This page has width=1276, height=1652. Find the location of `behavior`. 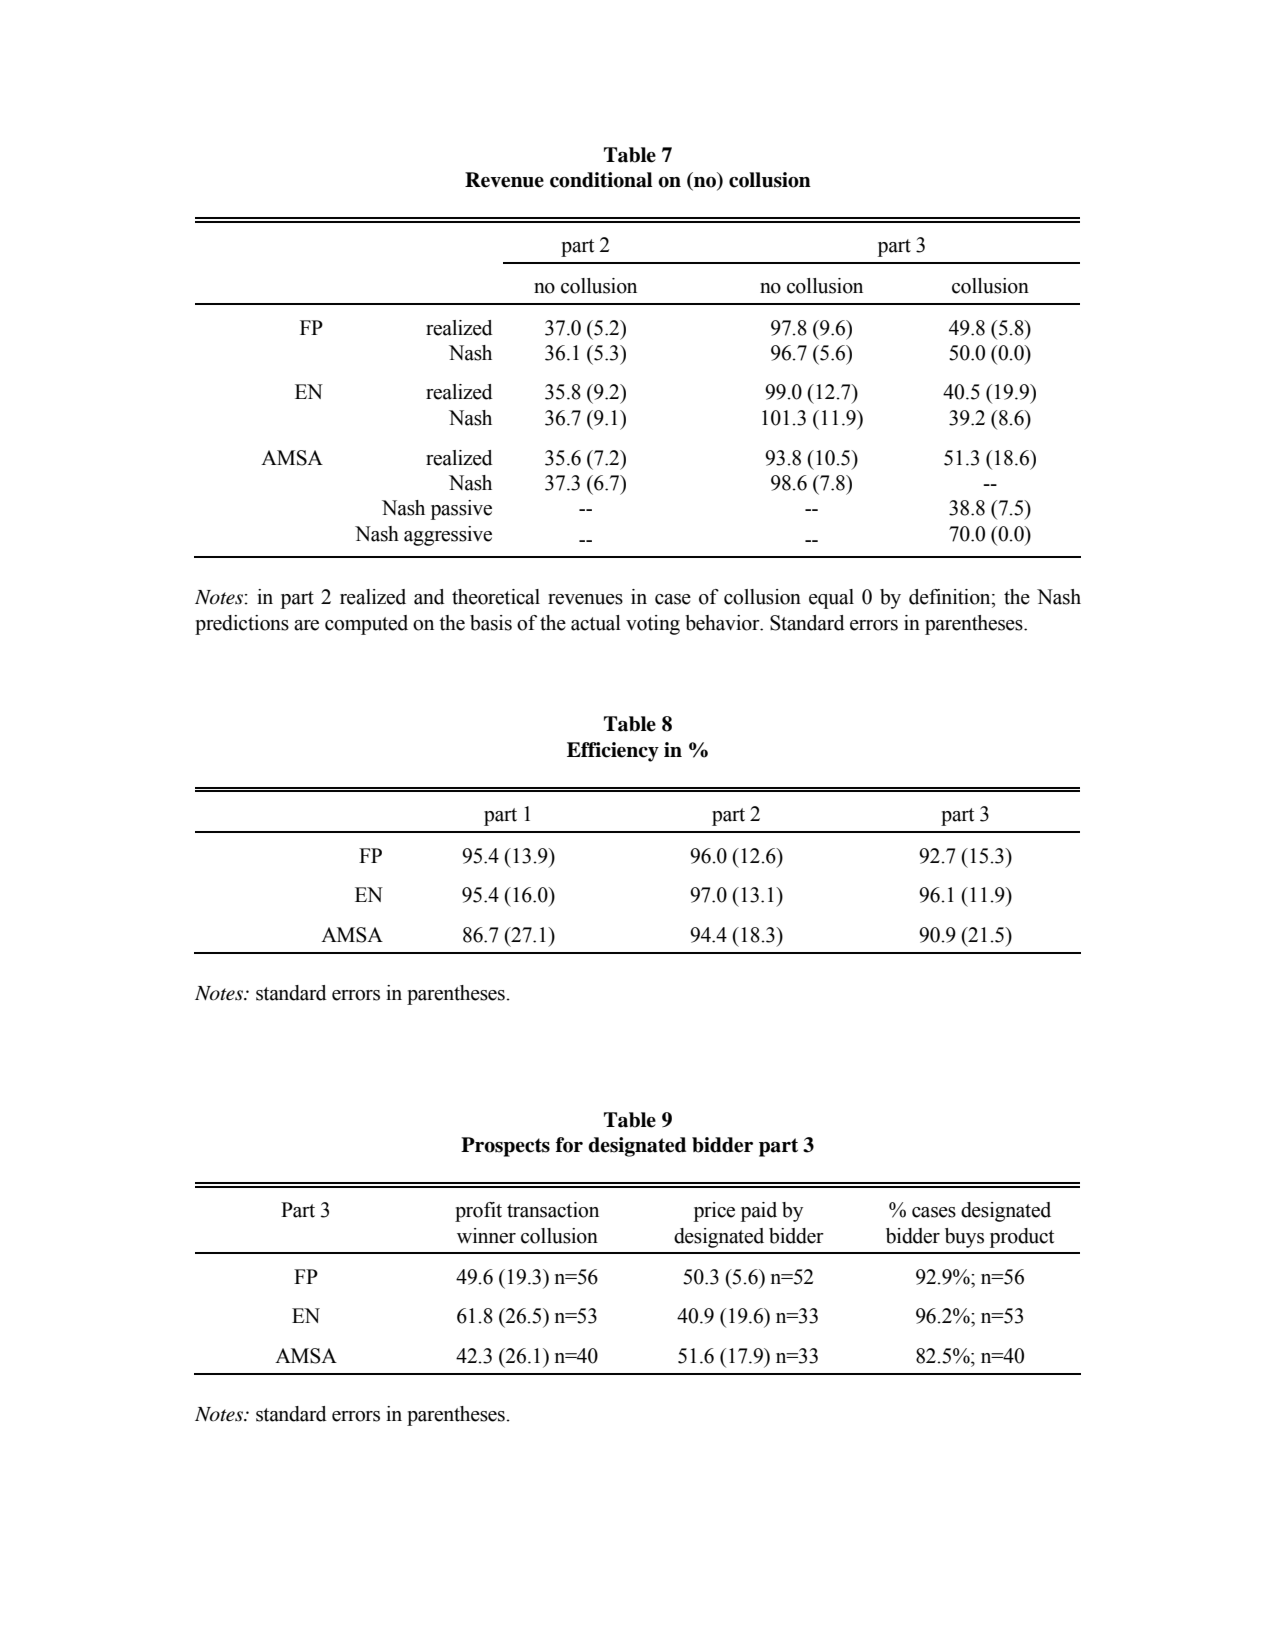

behavior is located at coordinates (723, 623).
